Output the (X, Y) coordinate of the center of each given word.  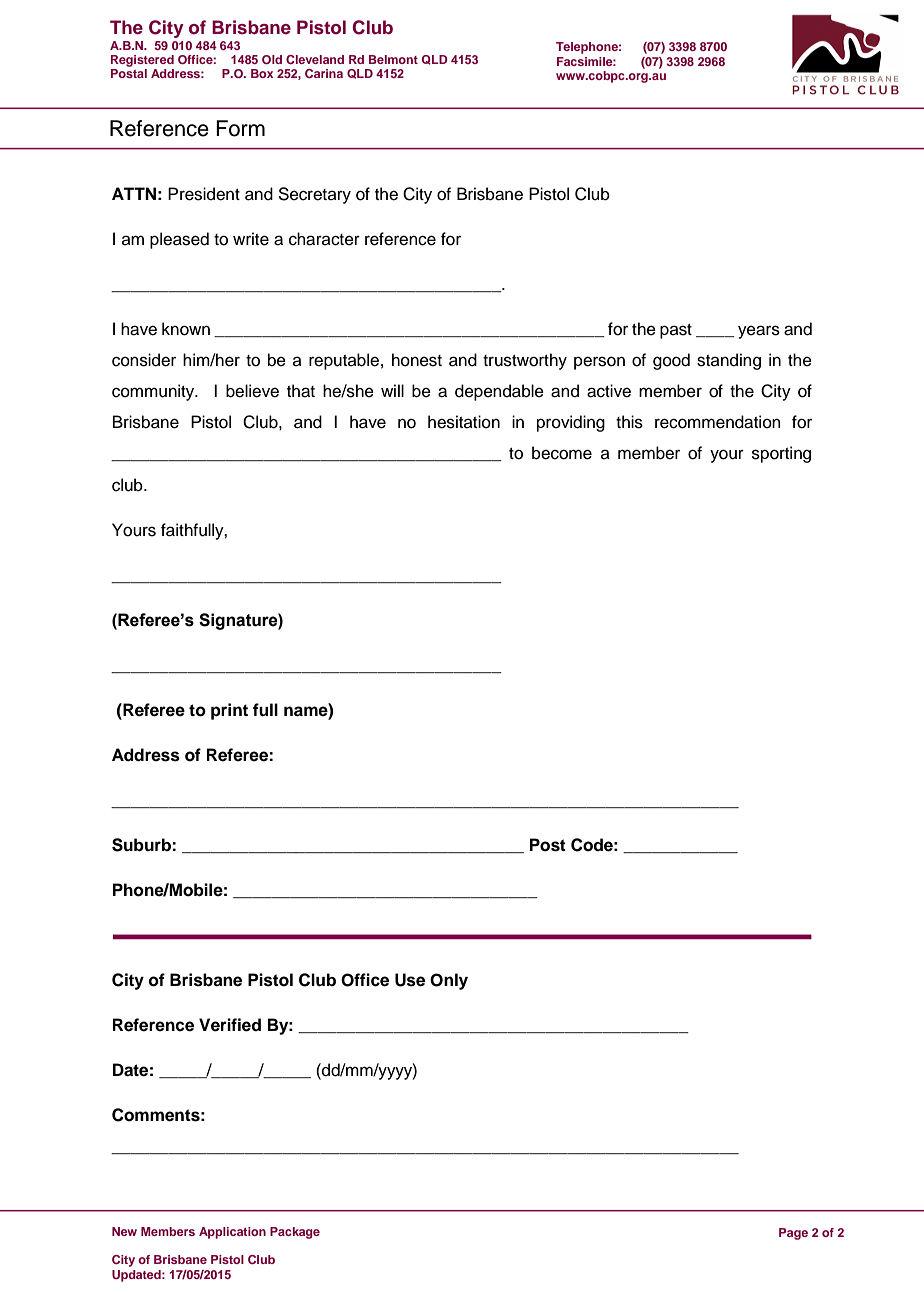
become (562, 453)
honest (417, 360)
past (676, 331)
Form (240, 128)
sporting (781, 454)
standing (729, 361)
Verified (230, 1025)
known (186, 329)
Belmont (393, 59)
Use (410, 980)
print (229, 711)
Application (232, 1233)
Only (449, 981)
